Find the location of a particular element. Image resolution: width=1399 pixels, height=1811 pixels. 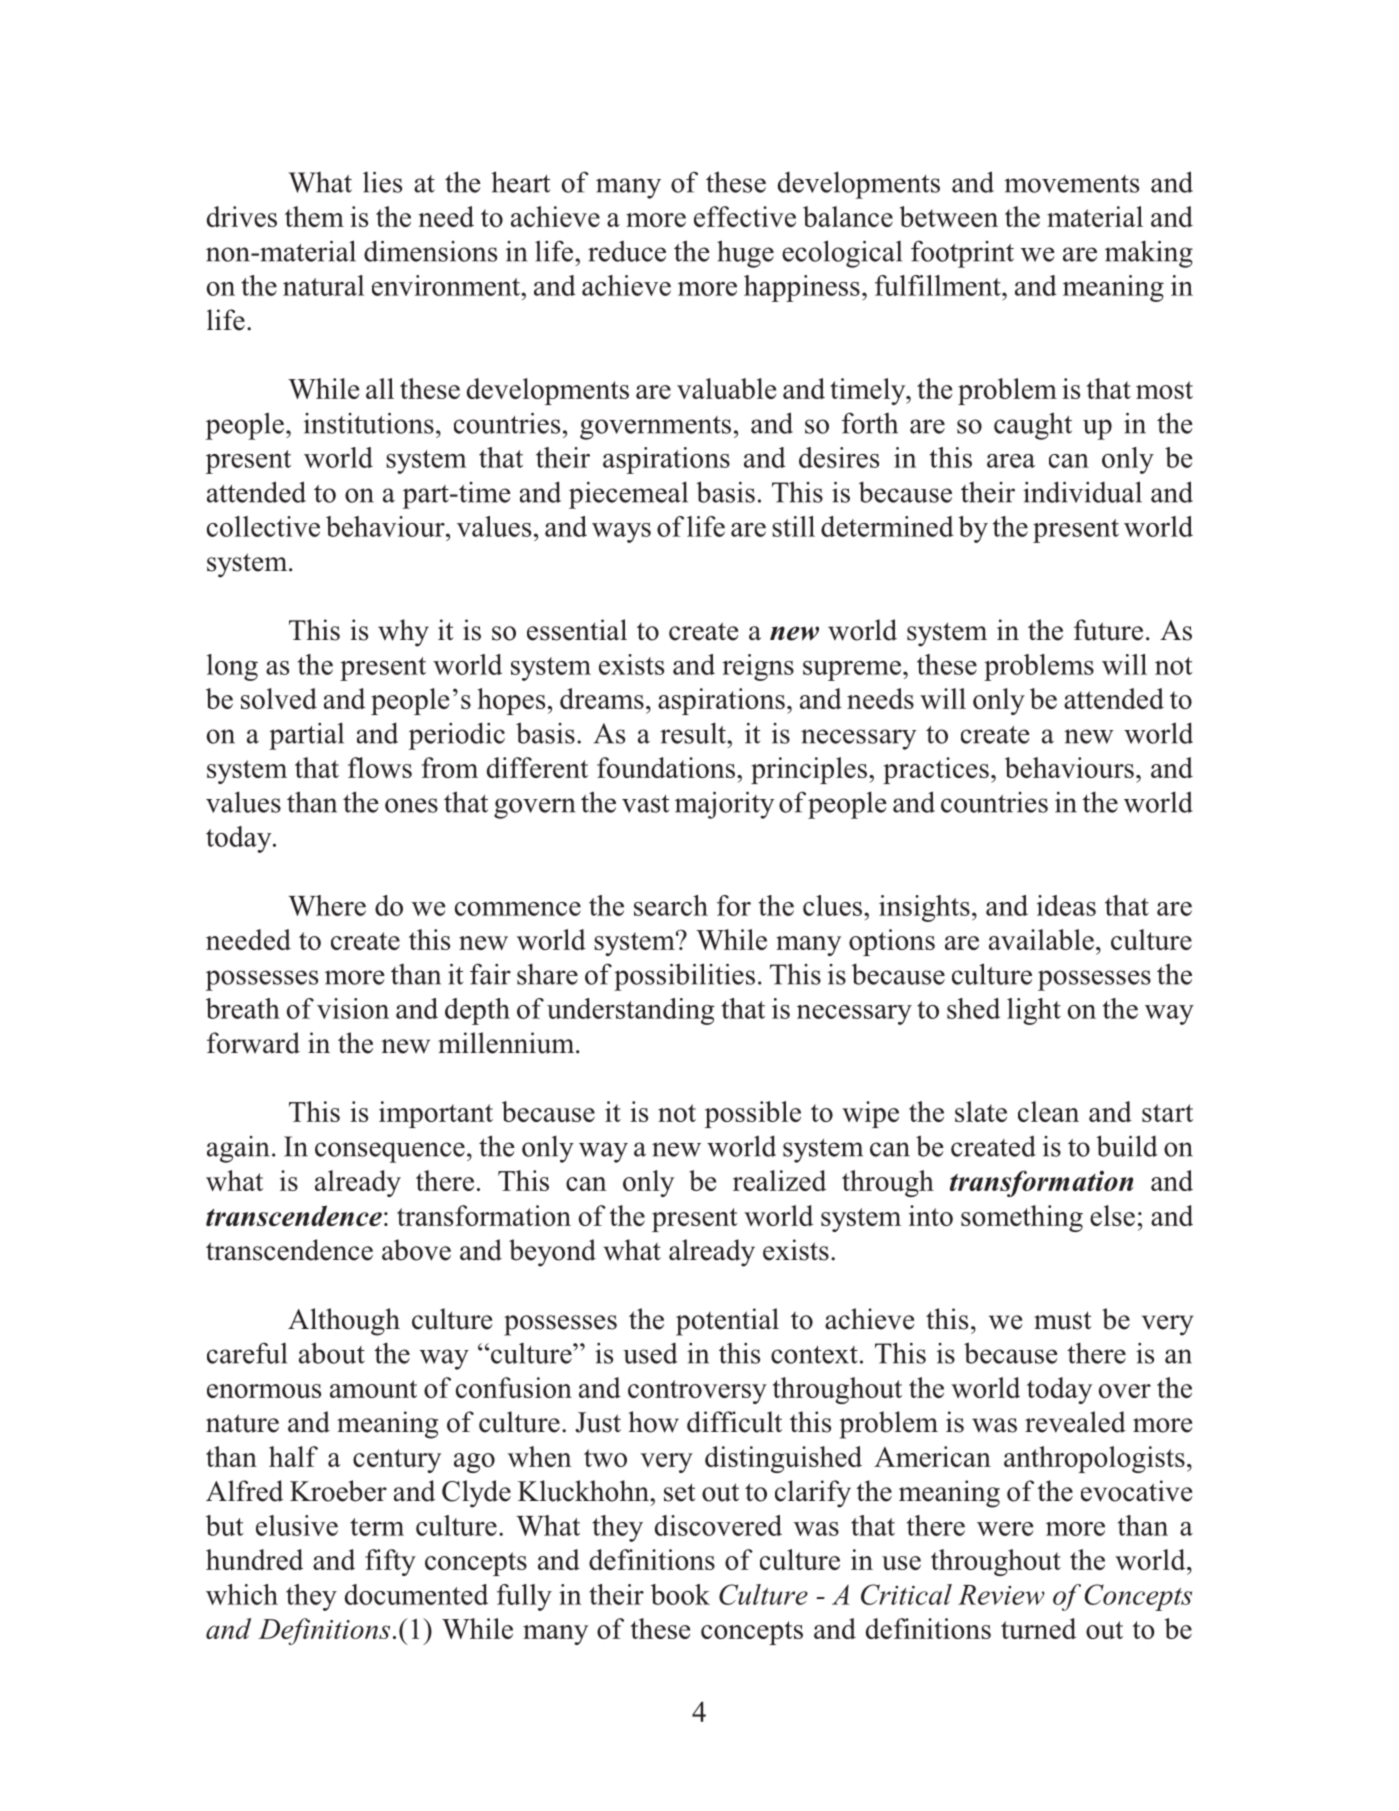

them is located at coordinates (314, 216).
